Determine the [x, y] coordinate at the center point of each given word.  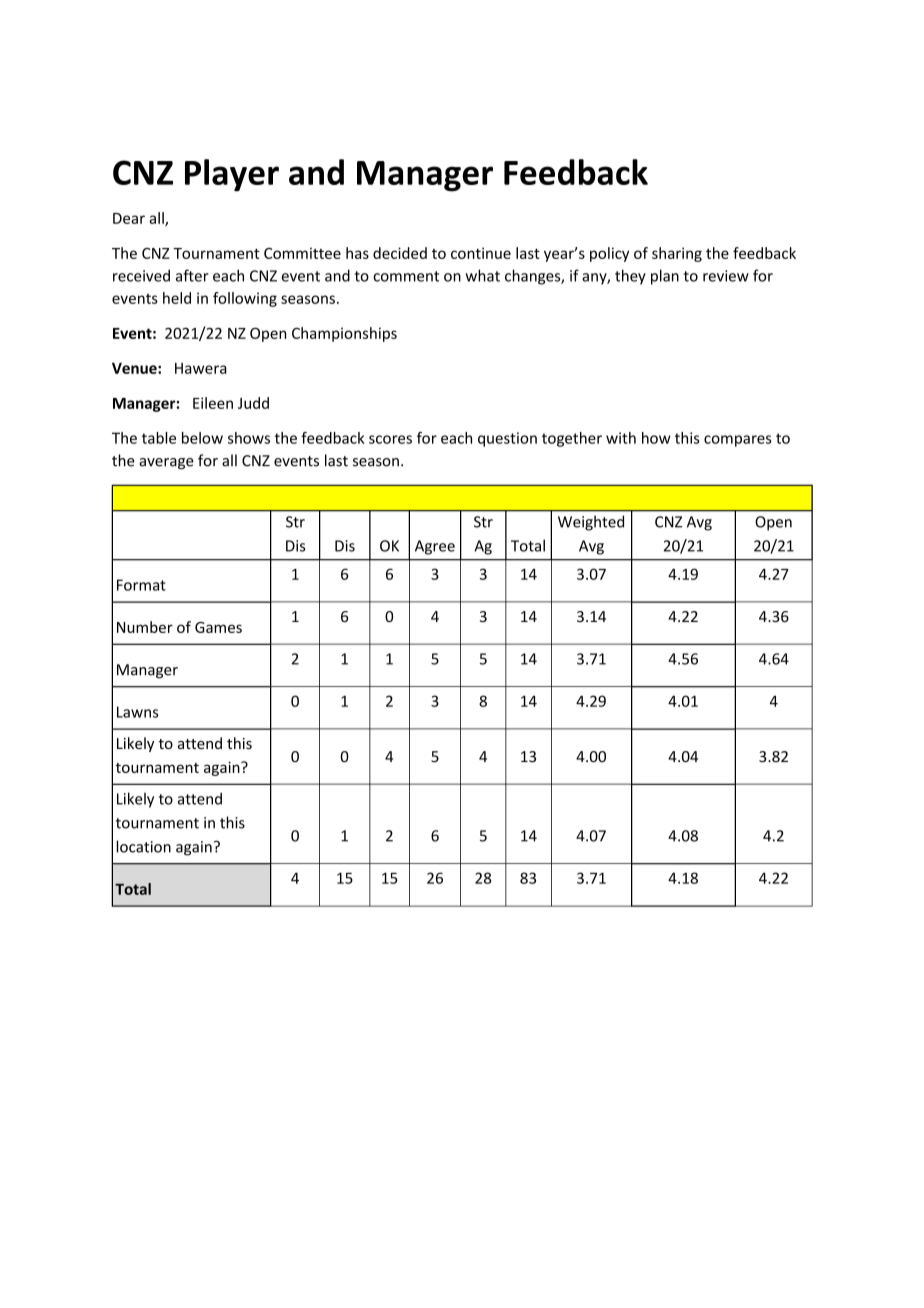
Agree [435, 547]
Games [218, 627]
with [621, 438]
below [202, 438]
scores [390, 439]
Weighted [591, 523]
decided [400, 253]
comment [406, 276]
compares [738, 441]
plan [665, 277]
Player [232, 175]
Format [141, 585]
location [143, 846]
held [177, 298]
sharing [677, 254]
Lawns [138, 712]
